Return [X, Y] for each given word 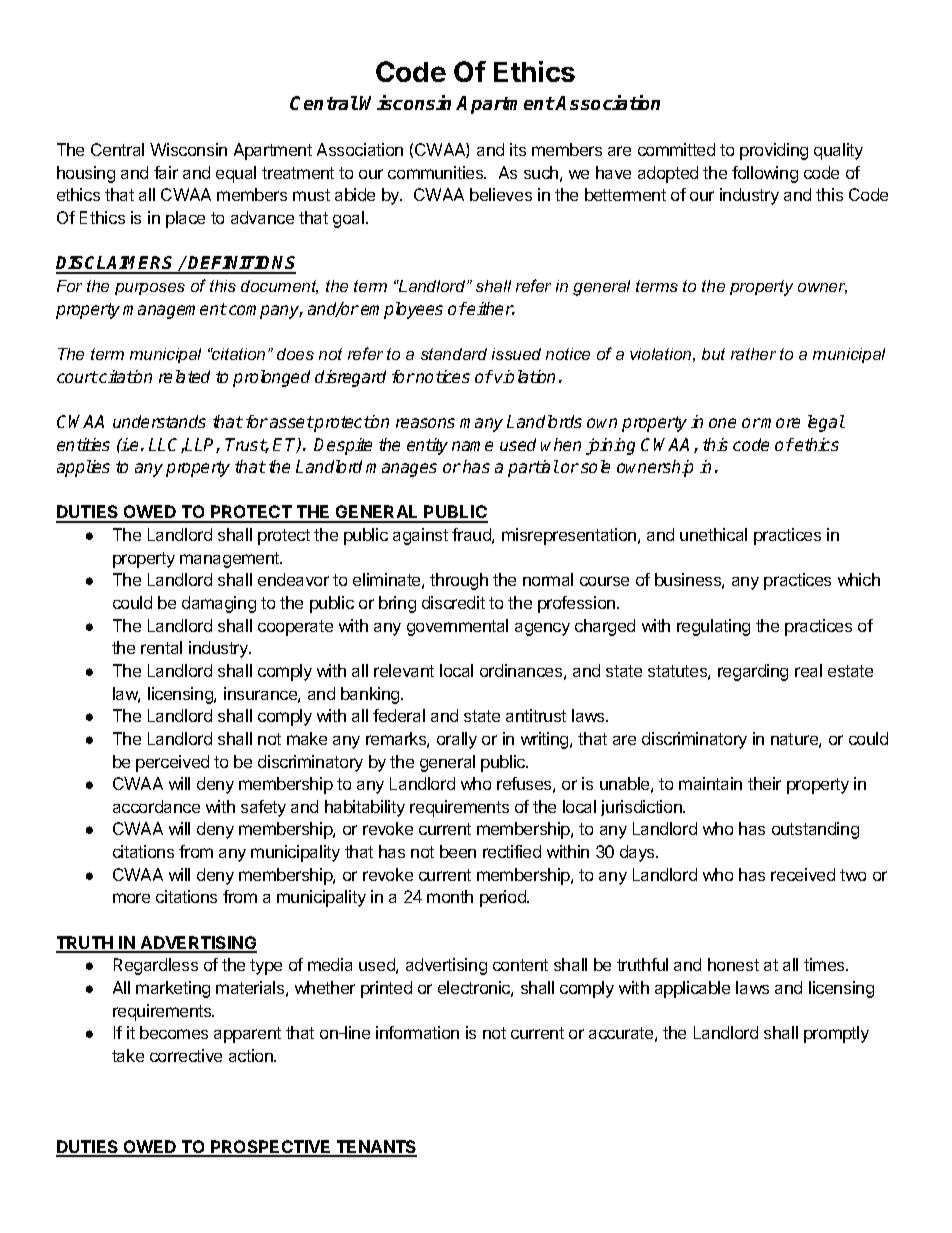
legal [826, 423]
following [765, 174]
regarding [753, 672]
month [450, 896]
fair [166, 172]
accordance [156, 806]
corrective [186, 1055]
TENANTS [375, 1148]
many [481, 425]
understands [159, 421]
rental [161, 647]
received [803, 874]
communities [437, 172]
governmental [457, 627]
